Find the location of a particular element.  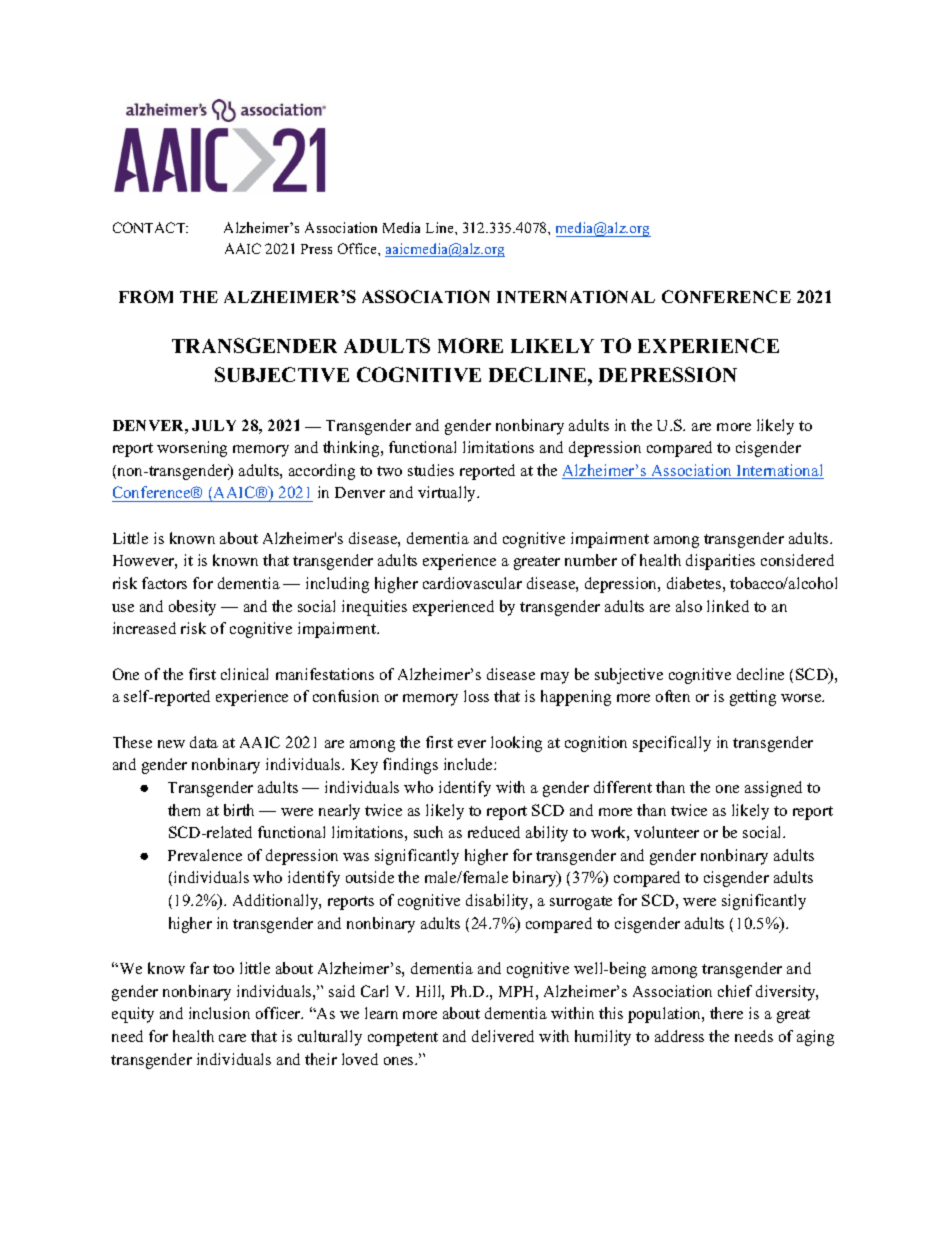

Prevalence is located at coordinates (205, 855).
